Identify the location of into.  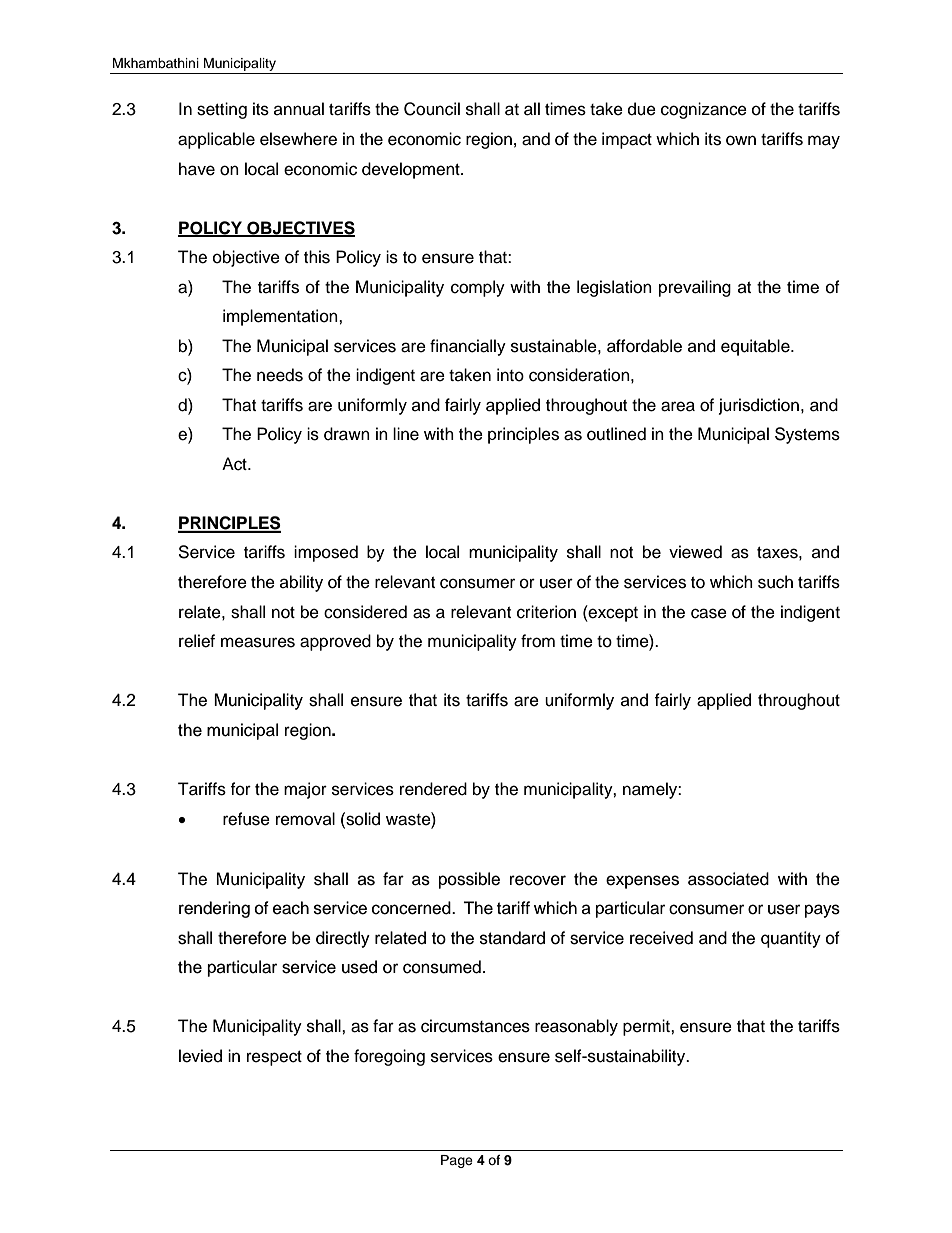
(510, 375).
